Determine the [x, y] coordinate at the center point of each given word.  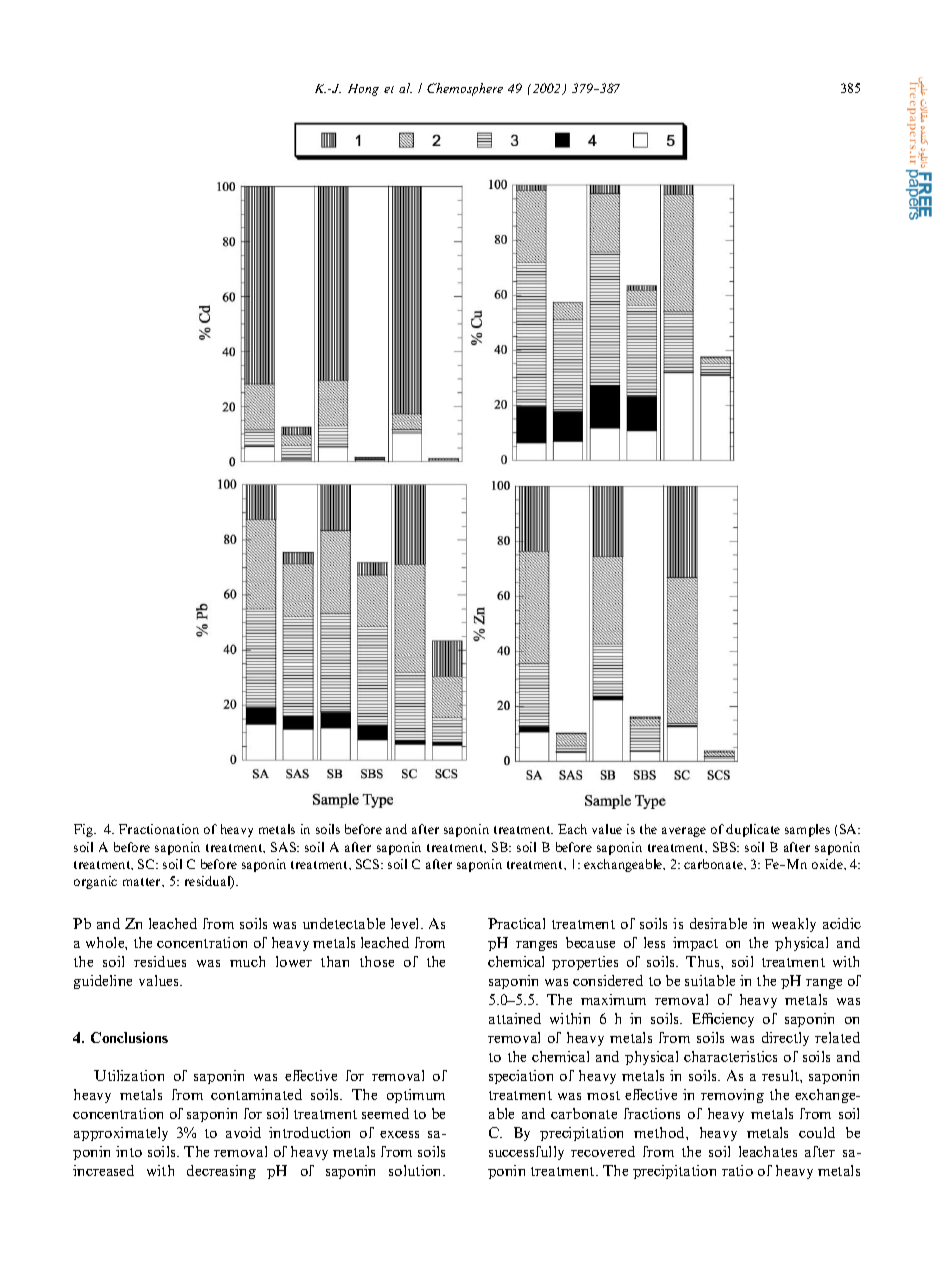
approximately [121, 1134]
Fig [85, 830]
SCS [369, 864]
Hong [363, 90]
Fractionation [159, 829]
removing [732, 1096]
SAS [284, 847]
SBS [726, 847]
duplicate [753, 830]
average [684, 832]
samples [807, 830]
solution [417, 1170]
